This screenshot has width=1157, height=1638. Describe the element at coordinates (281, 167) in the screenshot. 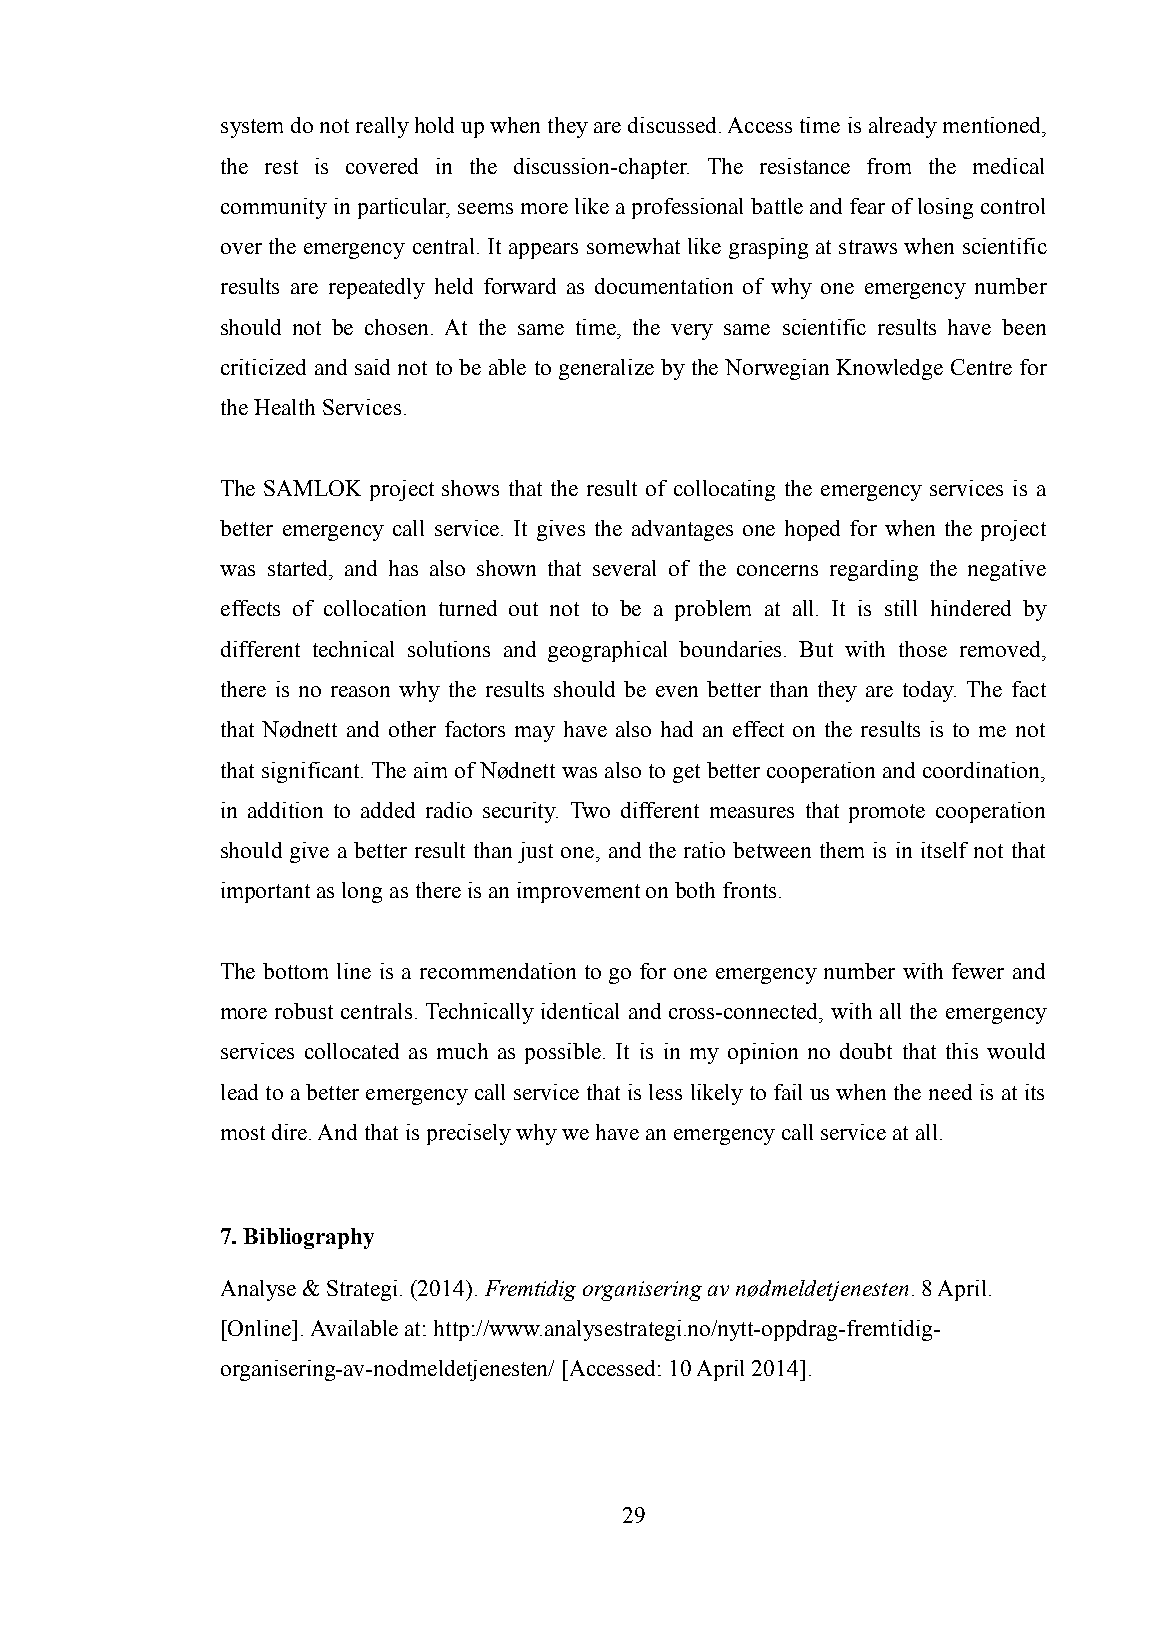

I see `rest` at that location.
